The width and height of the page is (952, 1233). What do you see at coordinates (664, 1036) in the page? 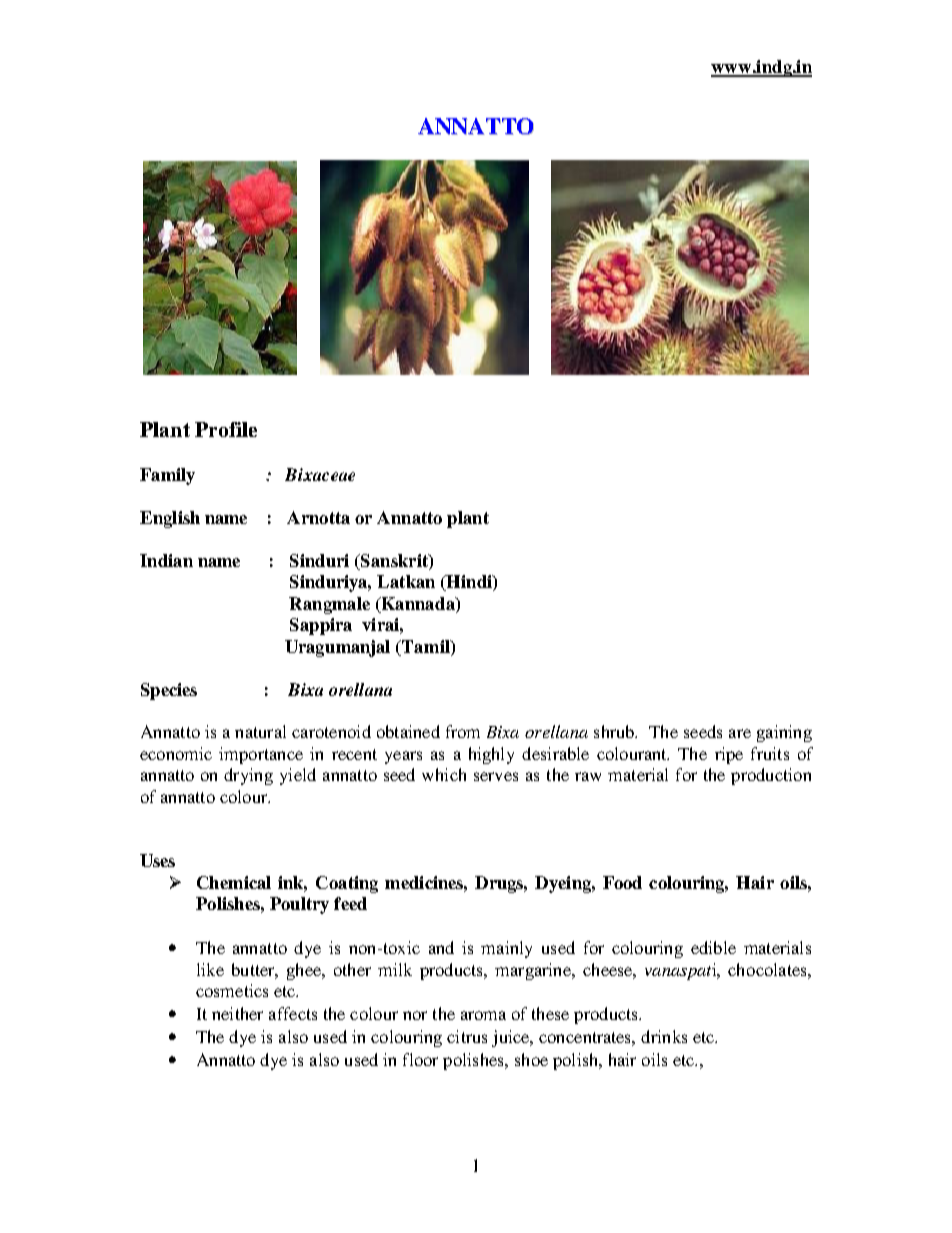
I see `drinks` at bounding box center [664, 1036].
